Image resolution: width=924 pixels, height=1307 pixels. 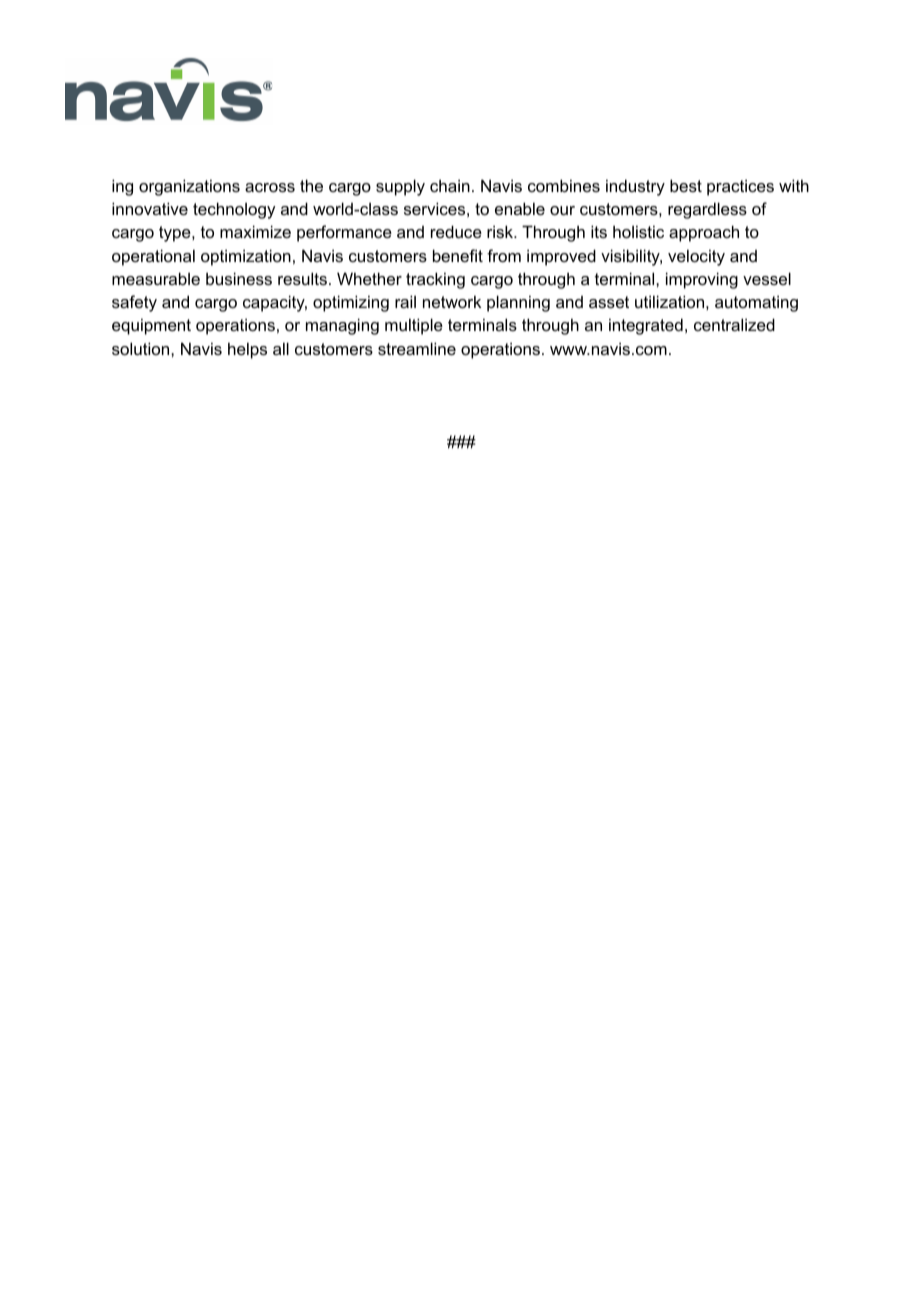 I want to click on type, so click(x=176, y=234).
